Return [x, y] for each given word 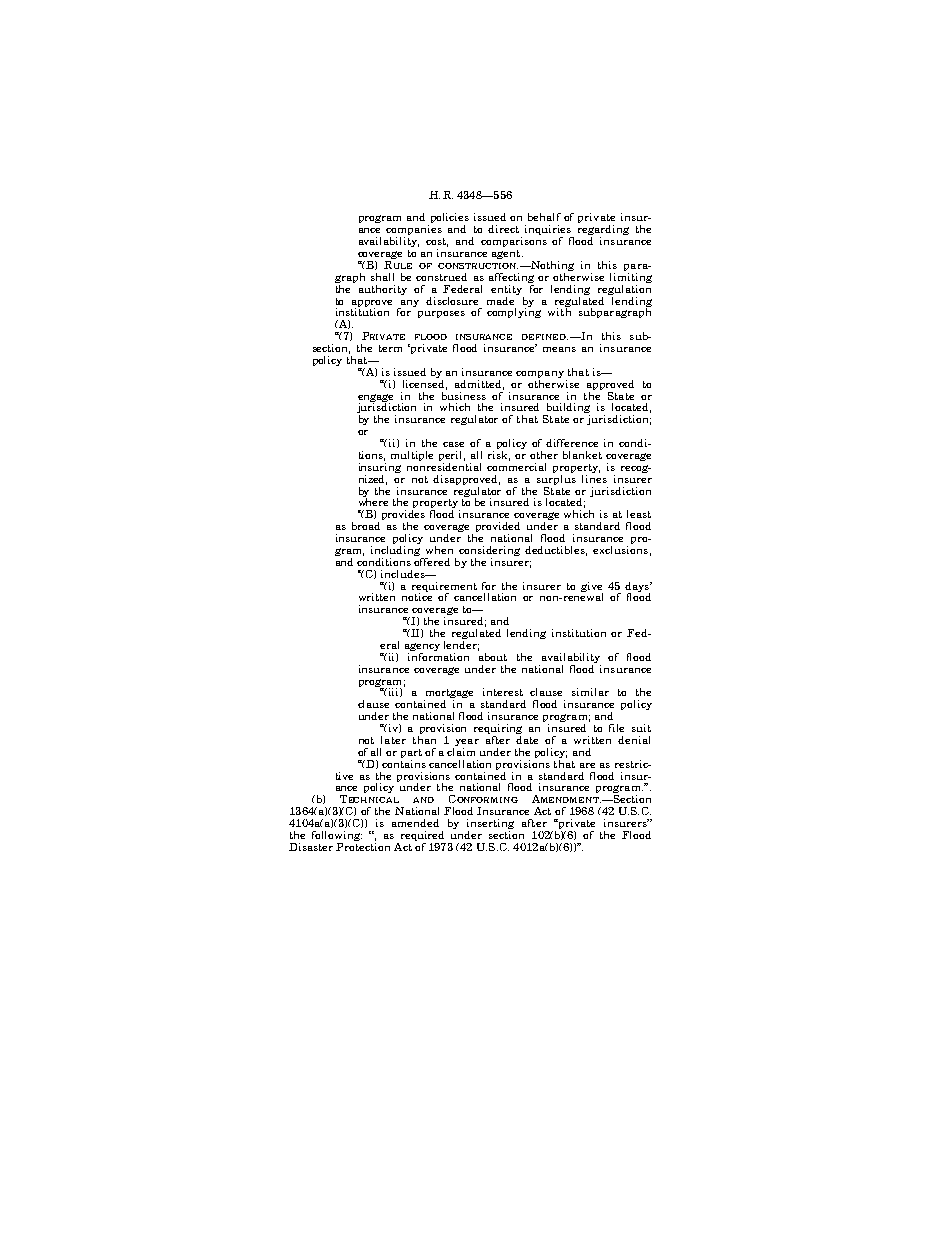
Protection [363, 845]
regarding [603, 230]
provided [498, 528]
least [639, 514]
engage [375, 399]
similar [590, 692]
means [559, 349]
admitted [479, 385]
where [373, 501]
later [393, 740]
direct [503, 229]
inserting [490, 825]
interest [503, 692]
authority [383, 290]
